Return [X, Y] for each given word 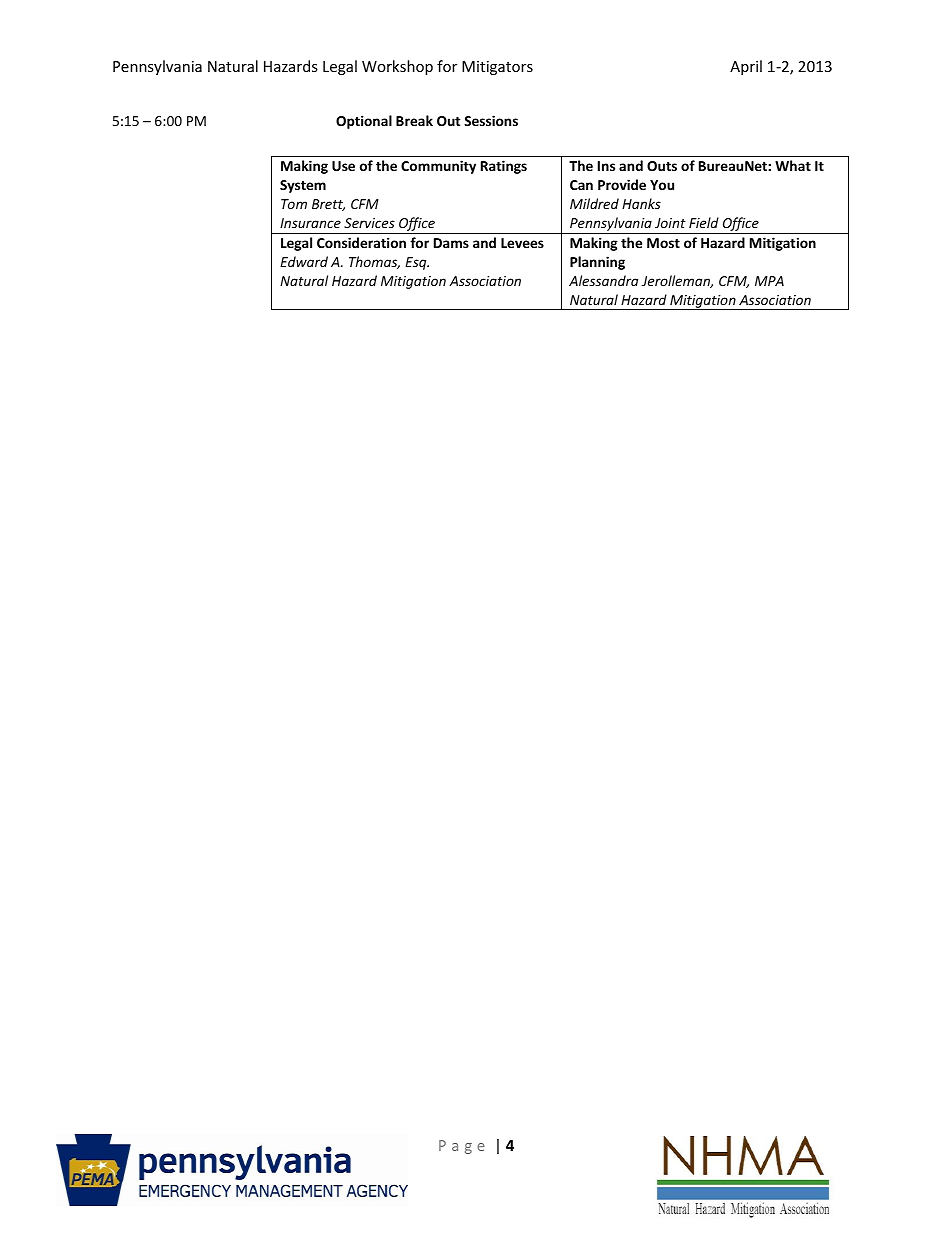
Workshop [397, 67]
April [746, 67]
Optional [364, 122]
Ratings [504, 167]
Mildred [594, 203]
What [793, 165]
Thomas [374, 262]
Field [704, 222]
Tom [294, 204]
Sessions [491, 120]
